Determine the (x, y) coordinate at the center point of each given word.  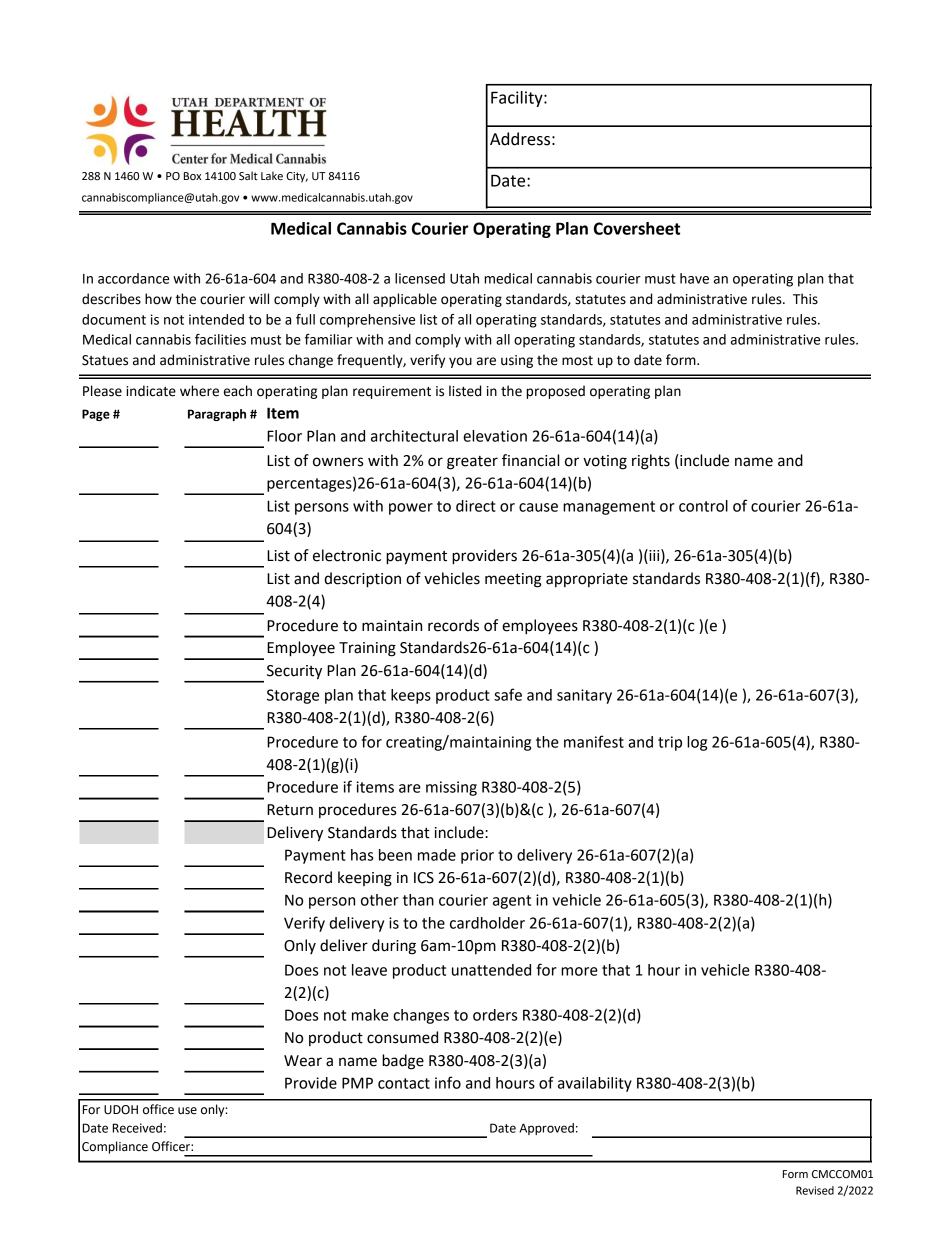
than (418, 900)
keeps (411, 696)
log (697, 743)
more (579, 971)
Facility (518, 99)
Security (294, 672)
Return (290, 810)
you (460, 362)
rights (651, 462)
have (694, 278)
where (199, 391)
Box (192, 176)
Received (137, 1128)
